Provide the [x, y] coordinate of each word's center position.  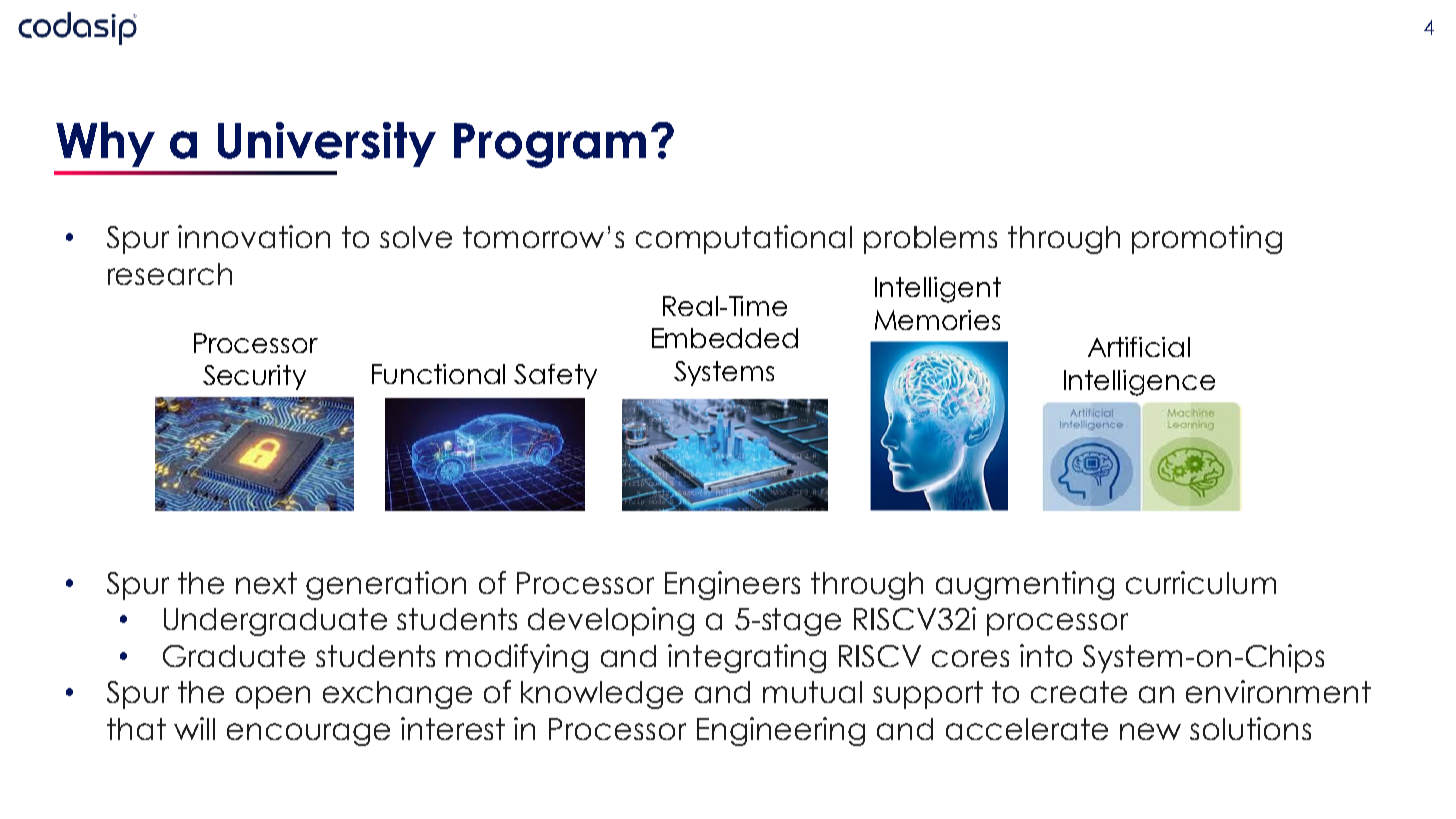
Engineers [732, 585]
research [170, 274]
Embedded [725, 338]
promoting [1207, 239]
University [327, 144]
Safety [555, 376]
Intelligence [1139, 383]
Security [254, 377]
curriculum [1201, 582]
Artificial [1139, 347]
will [194, 728]
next [266, 583]
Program [550, 145]
